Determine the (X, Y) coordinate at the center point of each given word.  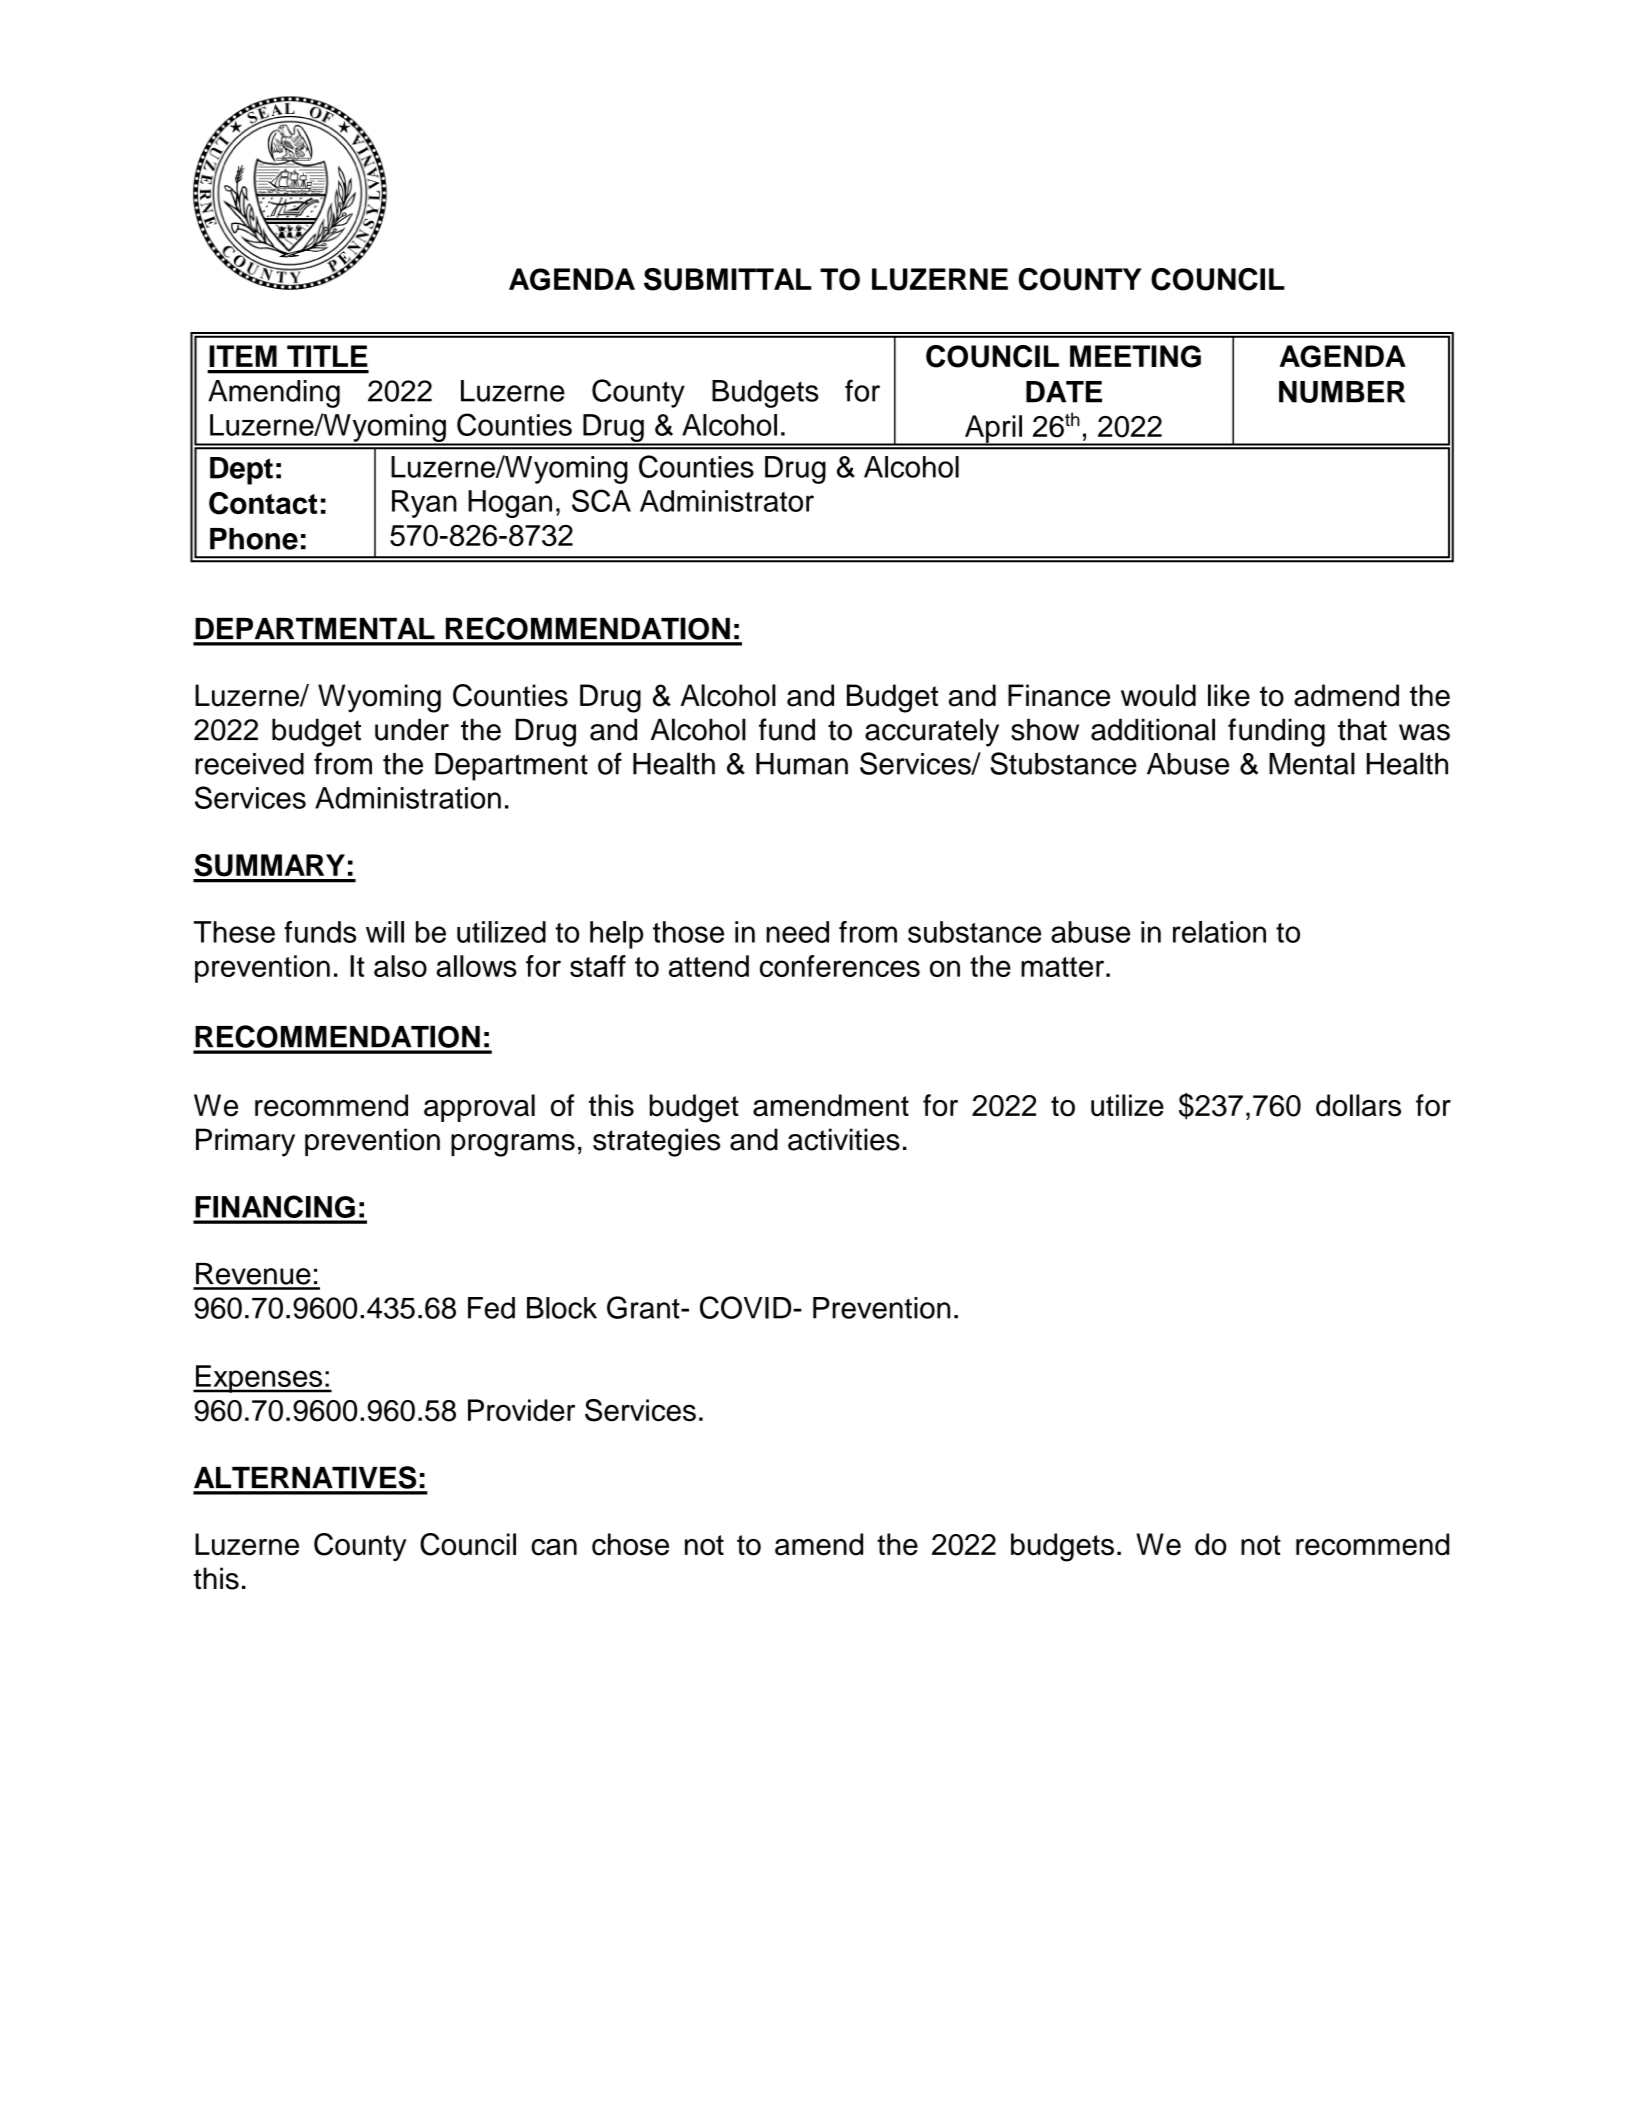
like (1229, 695)
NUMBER (1342, 392)
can (554, 1547)
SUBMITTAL (728, 279)
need (797, 932)
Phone (254, 539)
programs (513, 1145)
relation (1219, 932)
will (385, 932)
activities (844, 1139)
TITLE (327, 356)
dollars (1358, 1105)
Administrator (727, 501)
